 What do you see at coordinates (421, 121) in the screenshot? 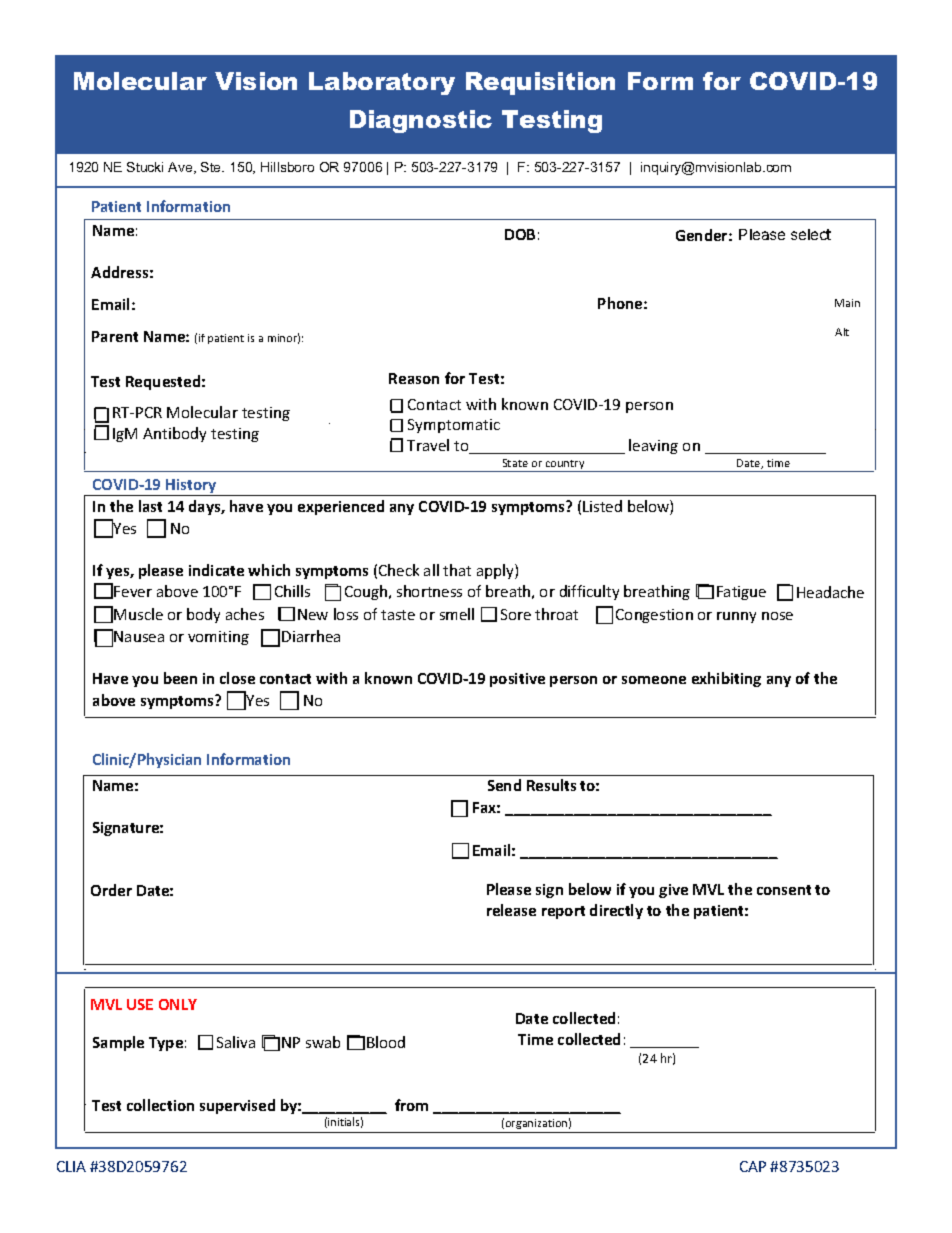
I see `Diagnostic` at bounding box center [421, 121].
